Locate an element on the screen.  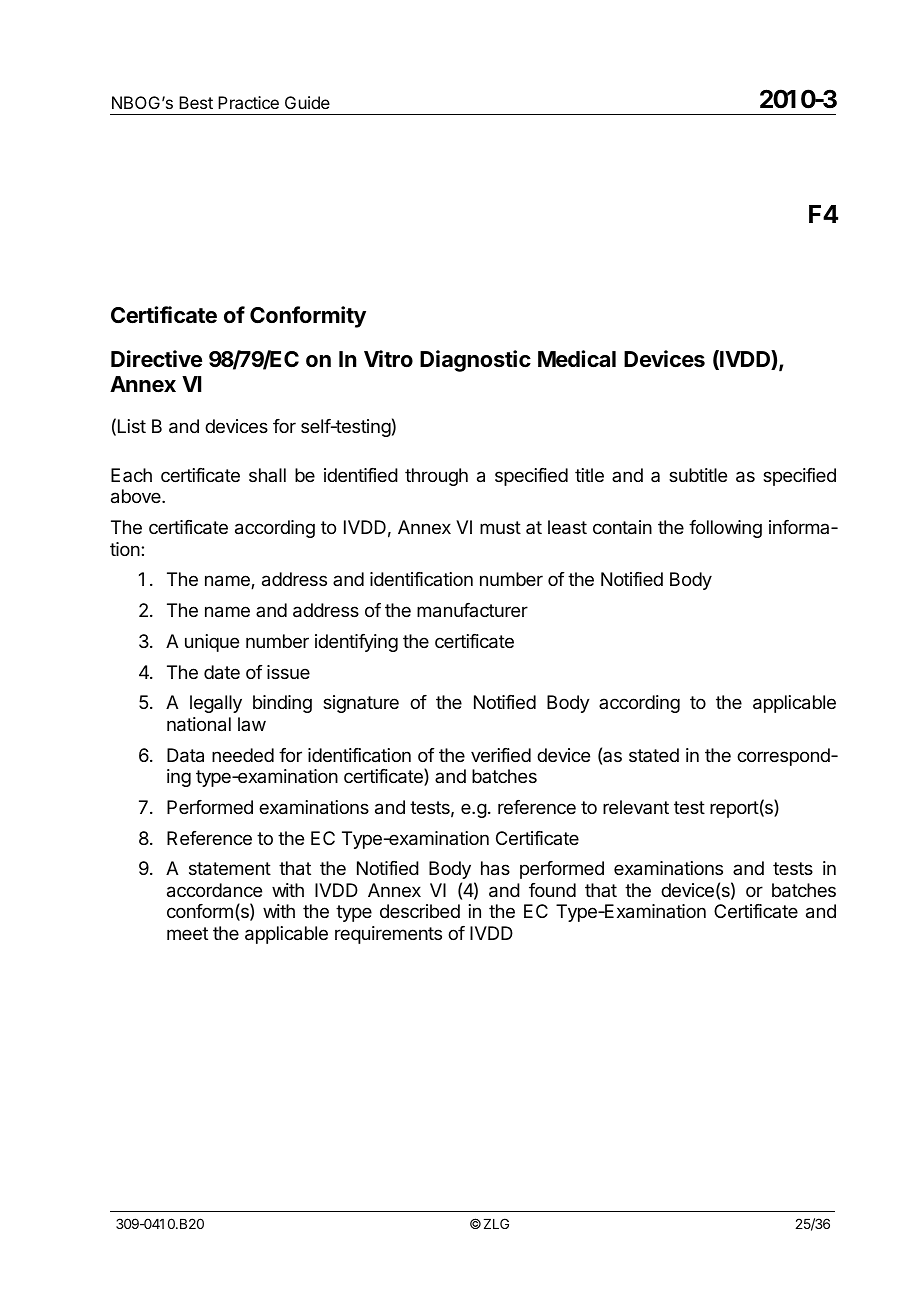
Medical is located at coordinates (577, 359).
